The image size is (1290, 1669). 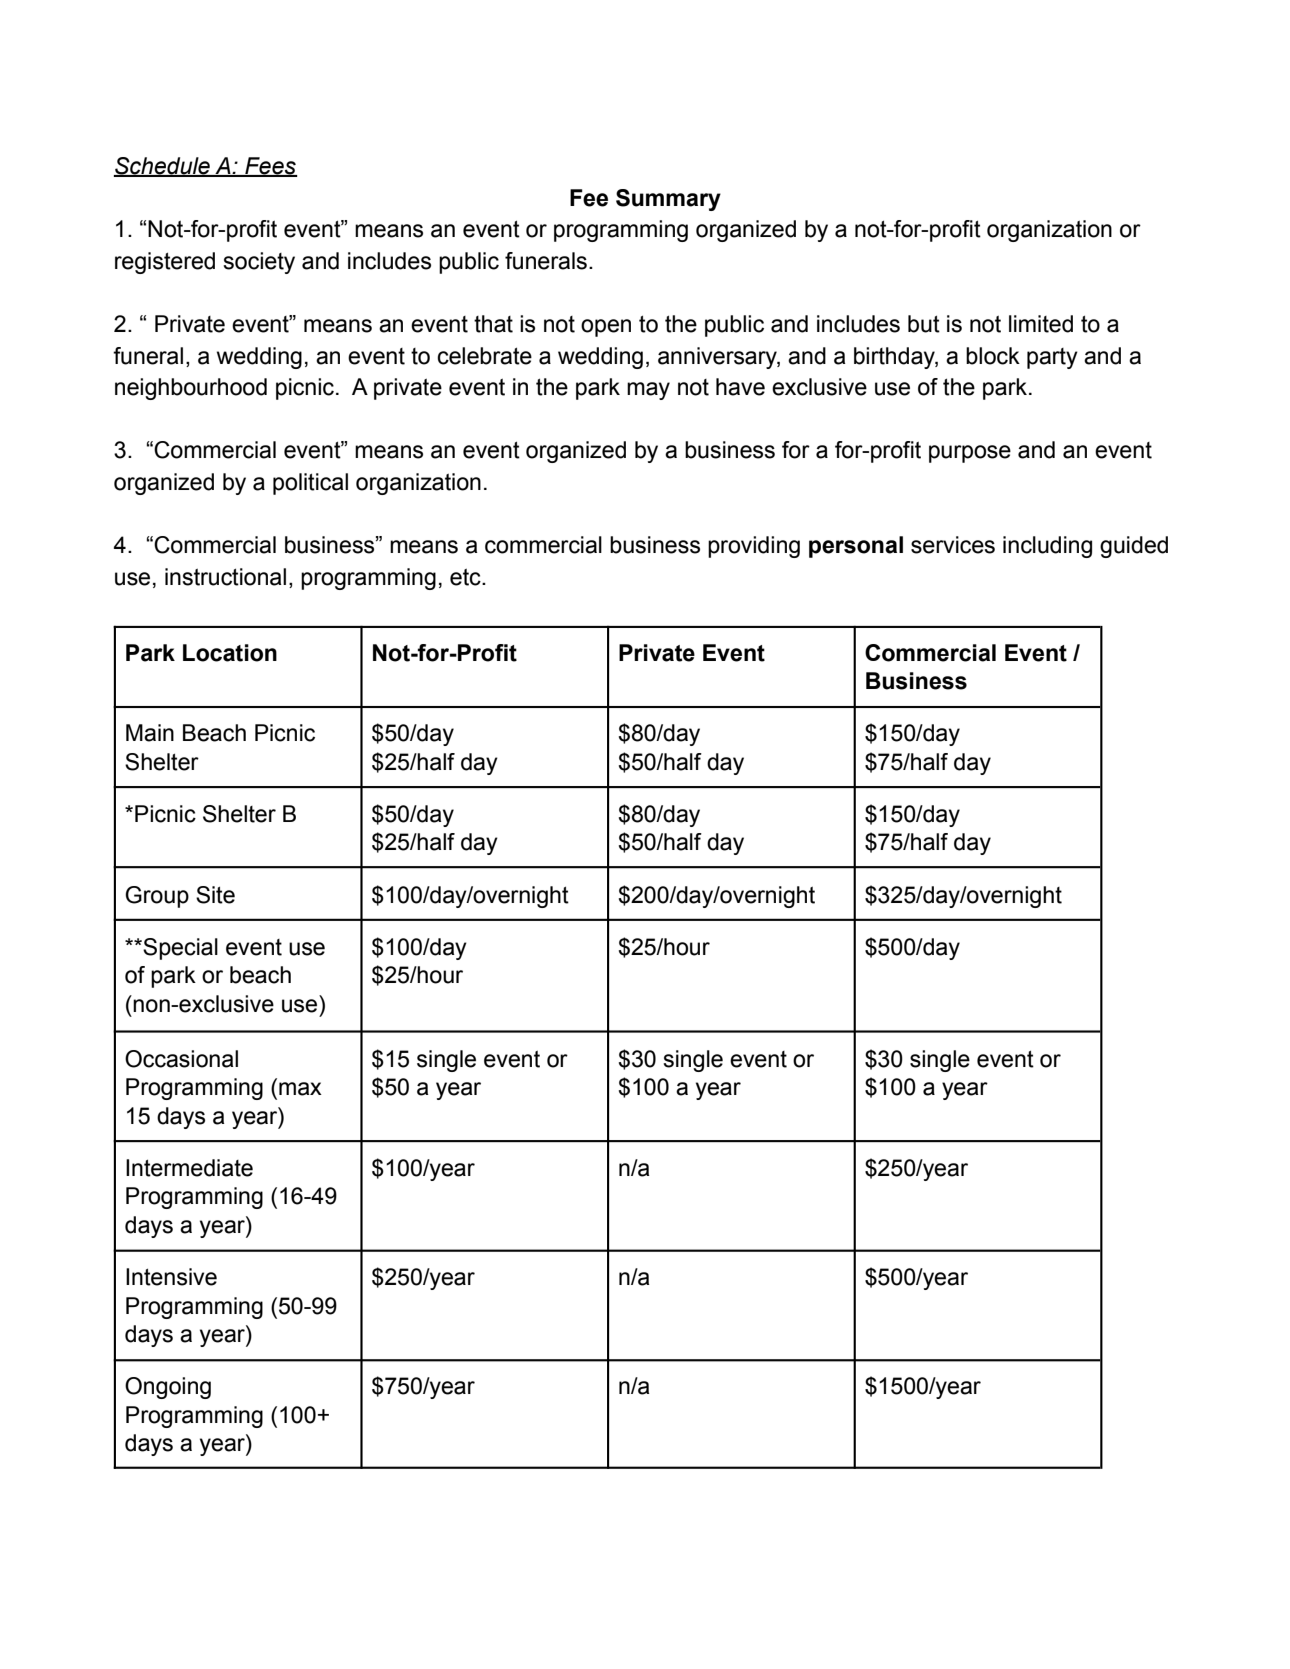 I want to click on Ongoing, so click(x=168, y=1388).
